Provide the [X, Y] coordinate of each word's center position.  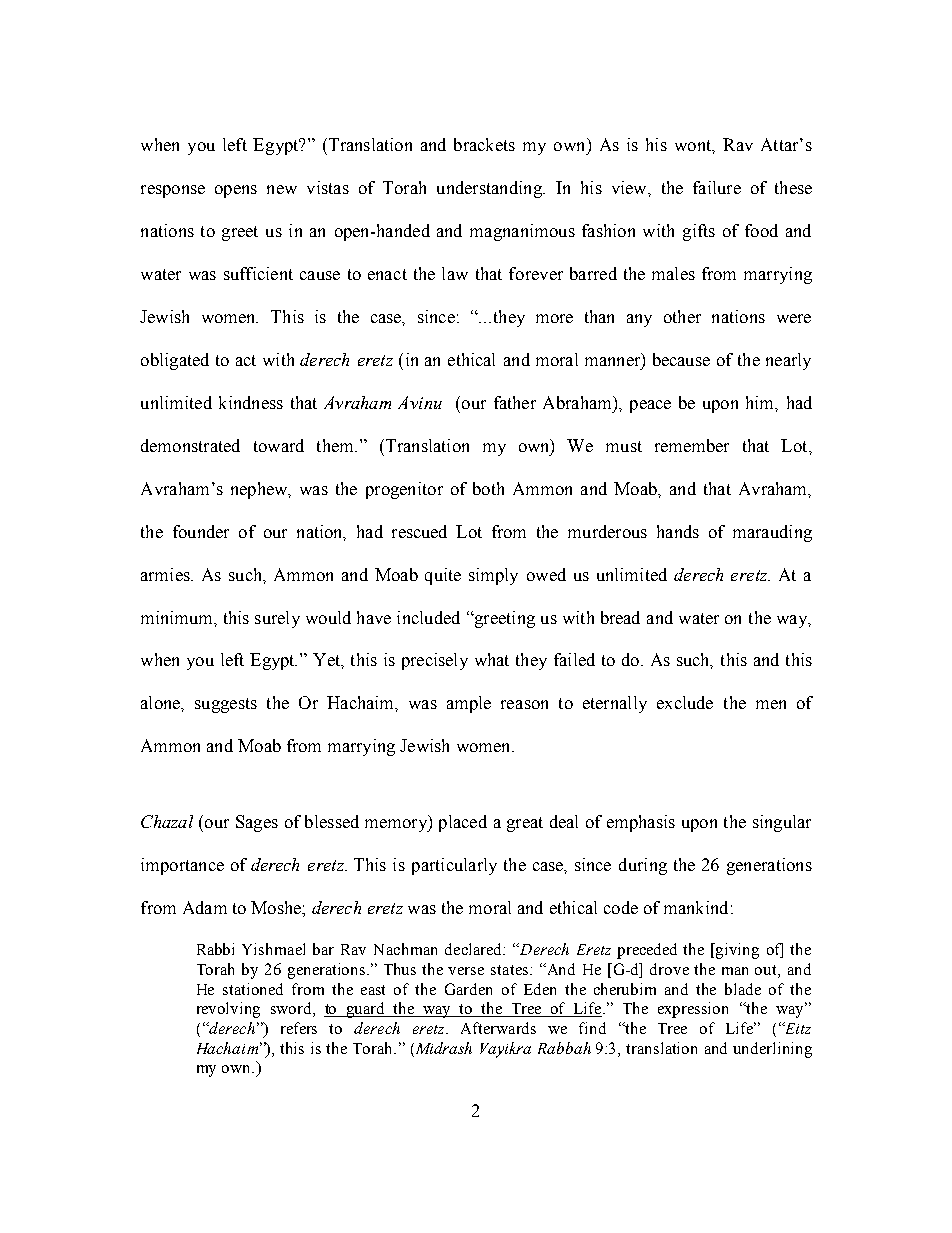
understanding [490, 189]
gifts [699, 232]
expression [693, 1010]
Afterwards [498, 1028]
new [282, 189]
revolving [228, 1010]
